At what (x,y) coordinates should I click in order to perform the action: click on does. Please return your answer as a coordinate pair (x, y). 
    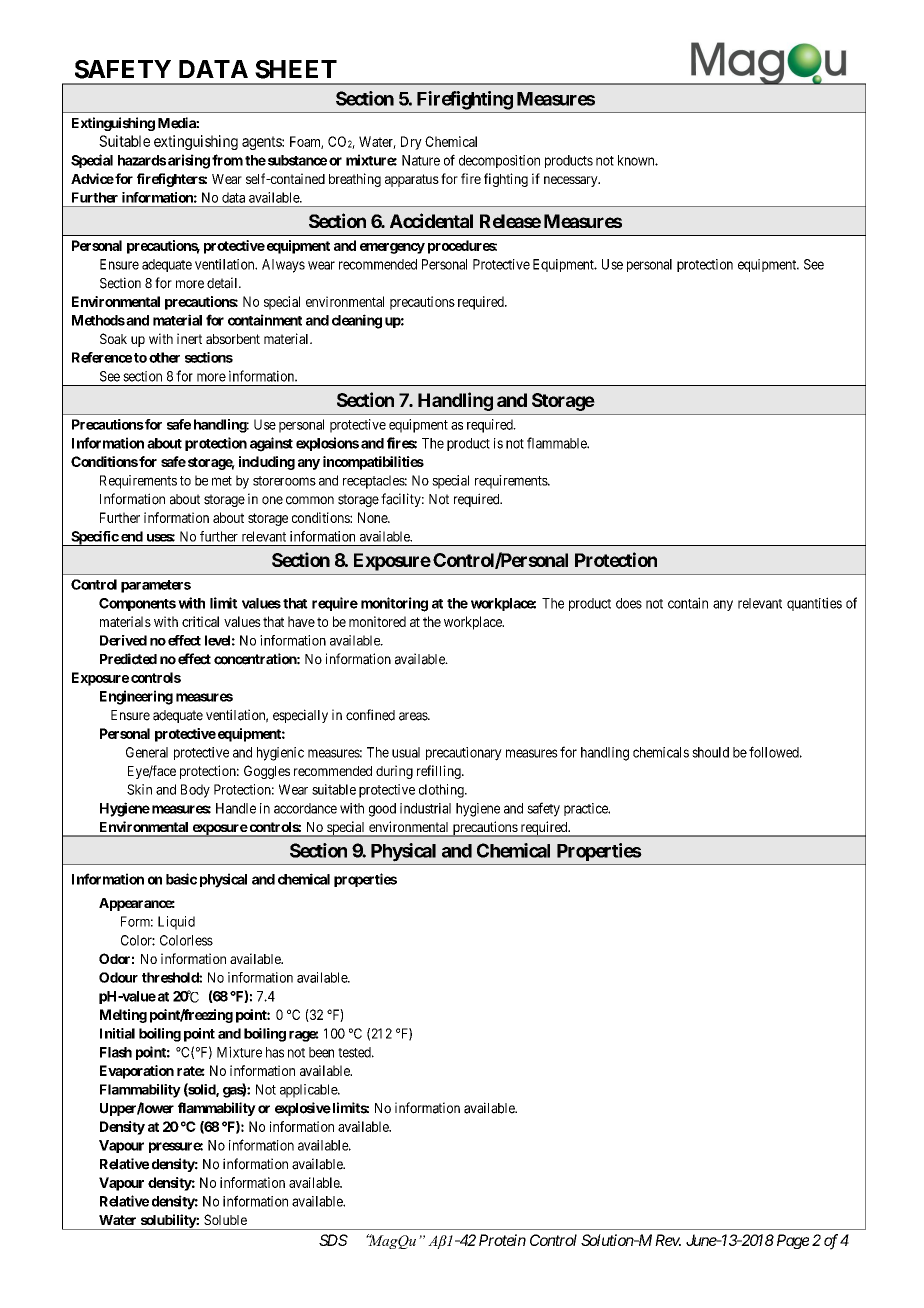
    Looking at the image, I should click on (629, 603).
